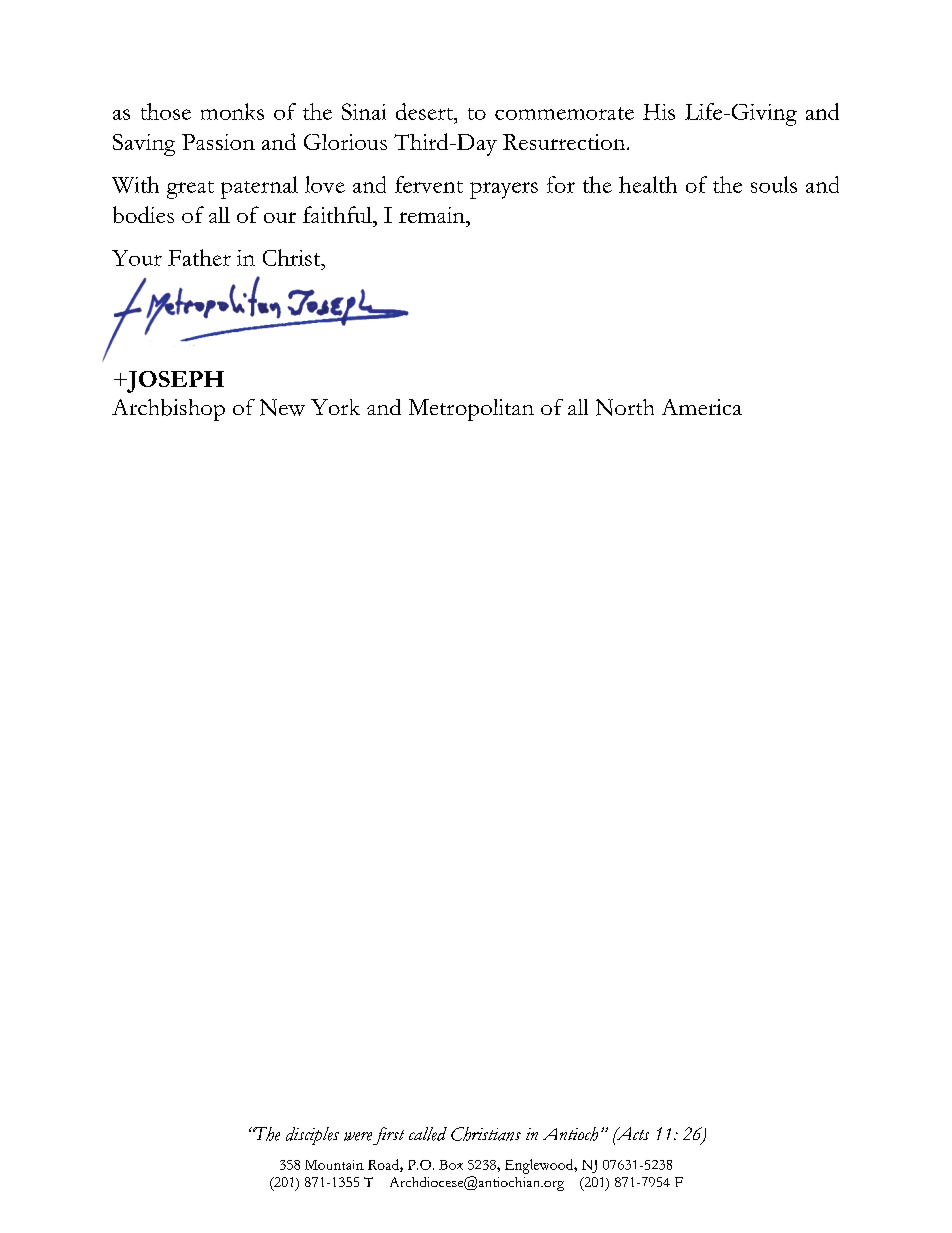 The height and width of the screenshot is (1233, 952). I want to click on Mountain, so click(334, 1165).
